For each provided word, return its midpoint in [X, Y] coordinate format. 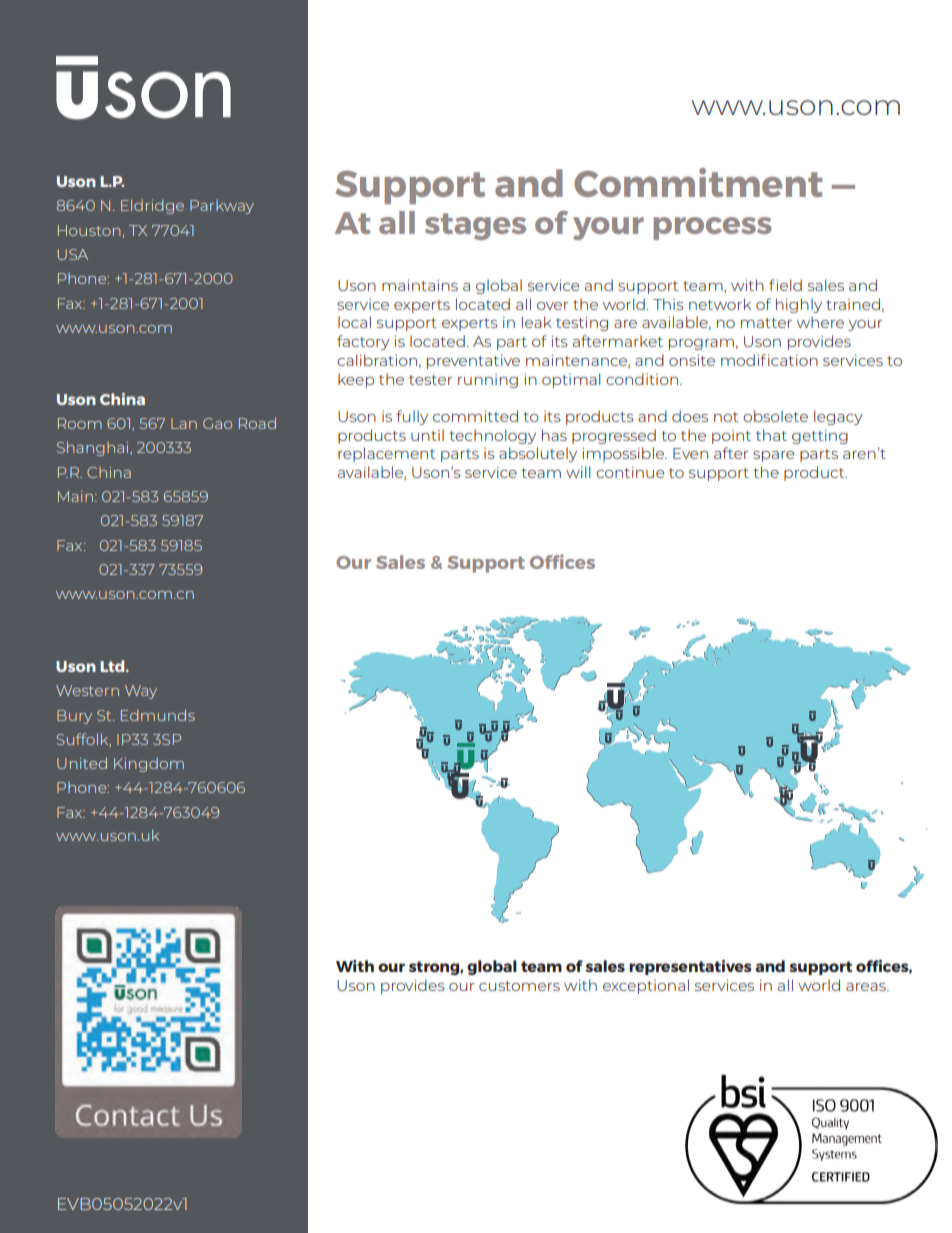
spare [774, 456]
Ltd [113, 666]
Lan [184, 423]
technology [492, 436]
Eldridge [152, 206]
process [712, 228]
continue [630, 472]
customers [519, 986]
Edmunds [158, 715]
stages [475, 226]
